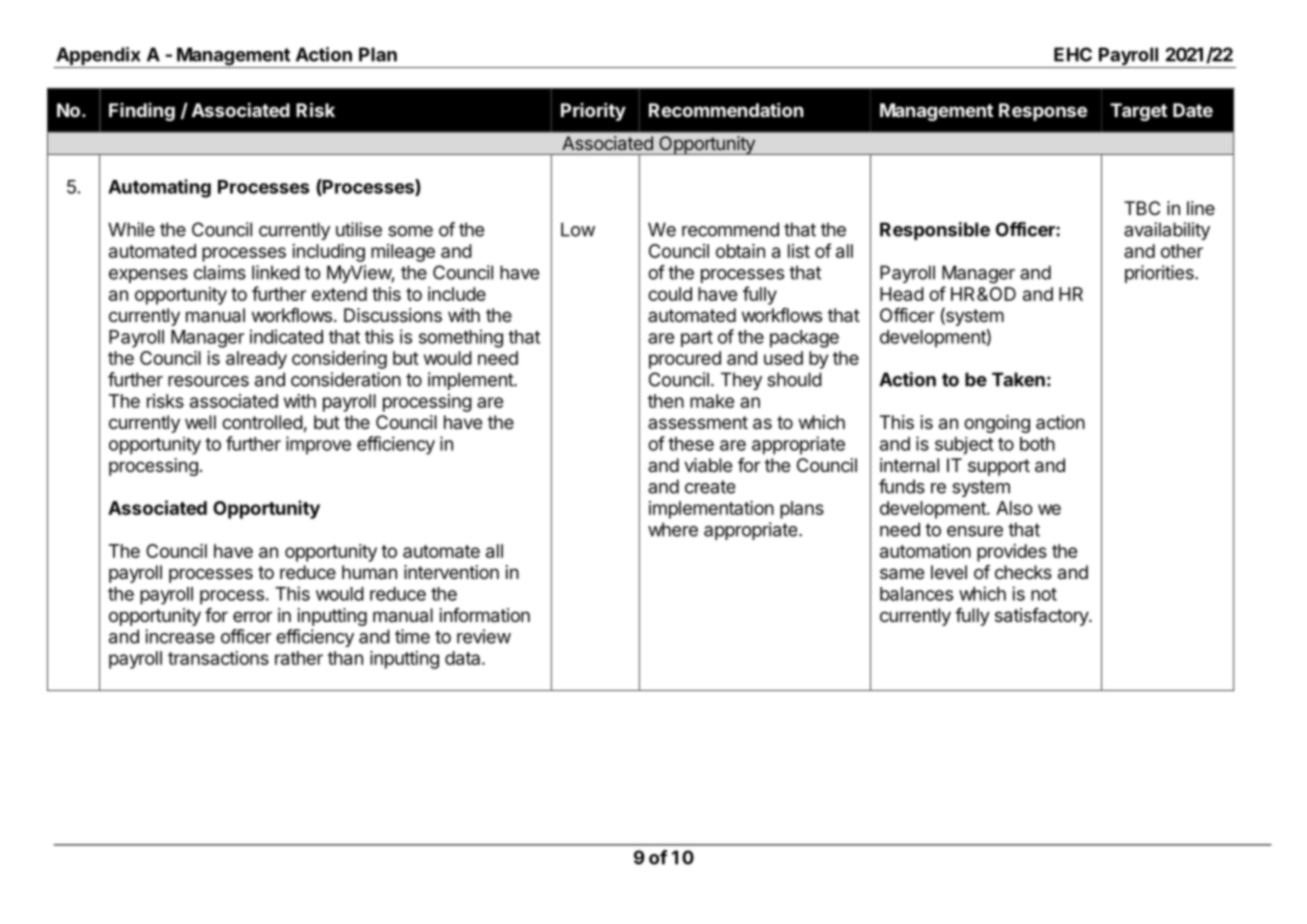 This image has width=1307, height=924. What do you see at coordinates (180, 636) in the image?
I see `increase` at bounding box center [180, 636].
